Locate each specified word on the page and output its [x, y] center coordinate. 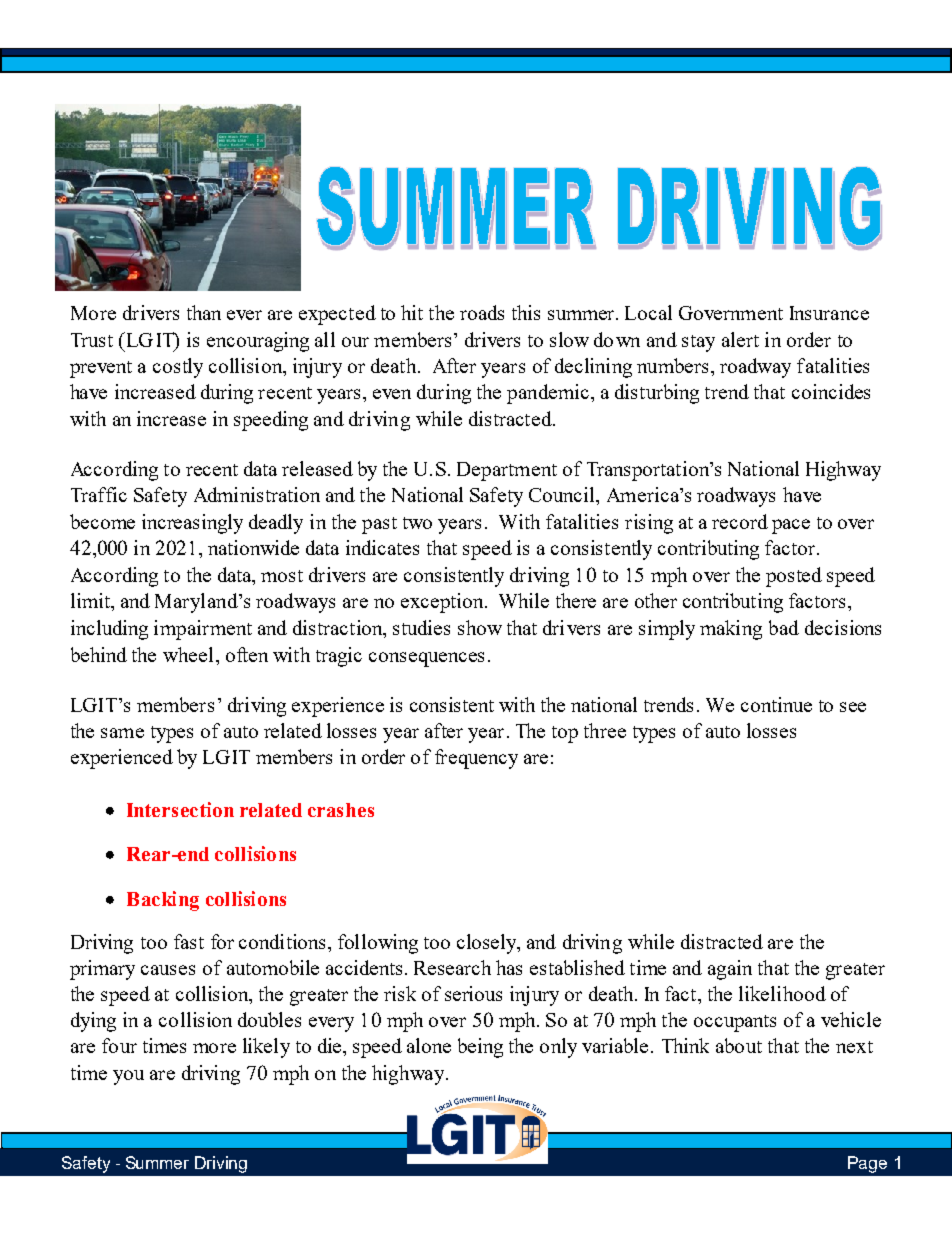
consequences [426, 659]
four [119, 1045]
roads [482, 312]
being [480, 1048]
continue [776, 704]
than [204, 312]
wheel [188, 654]
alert [740, 339]
